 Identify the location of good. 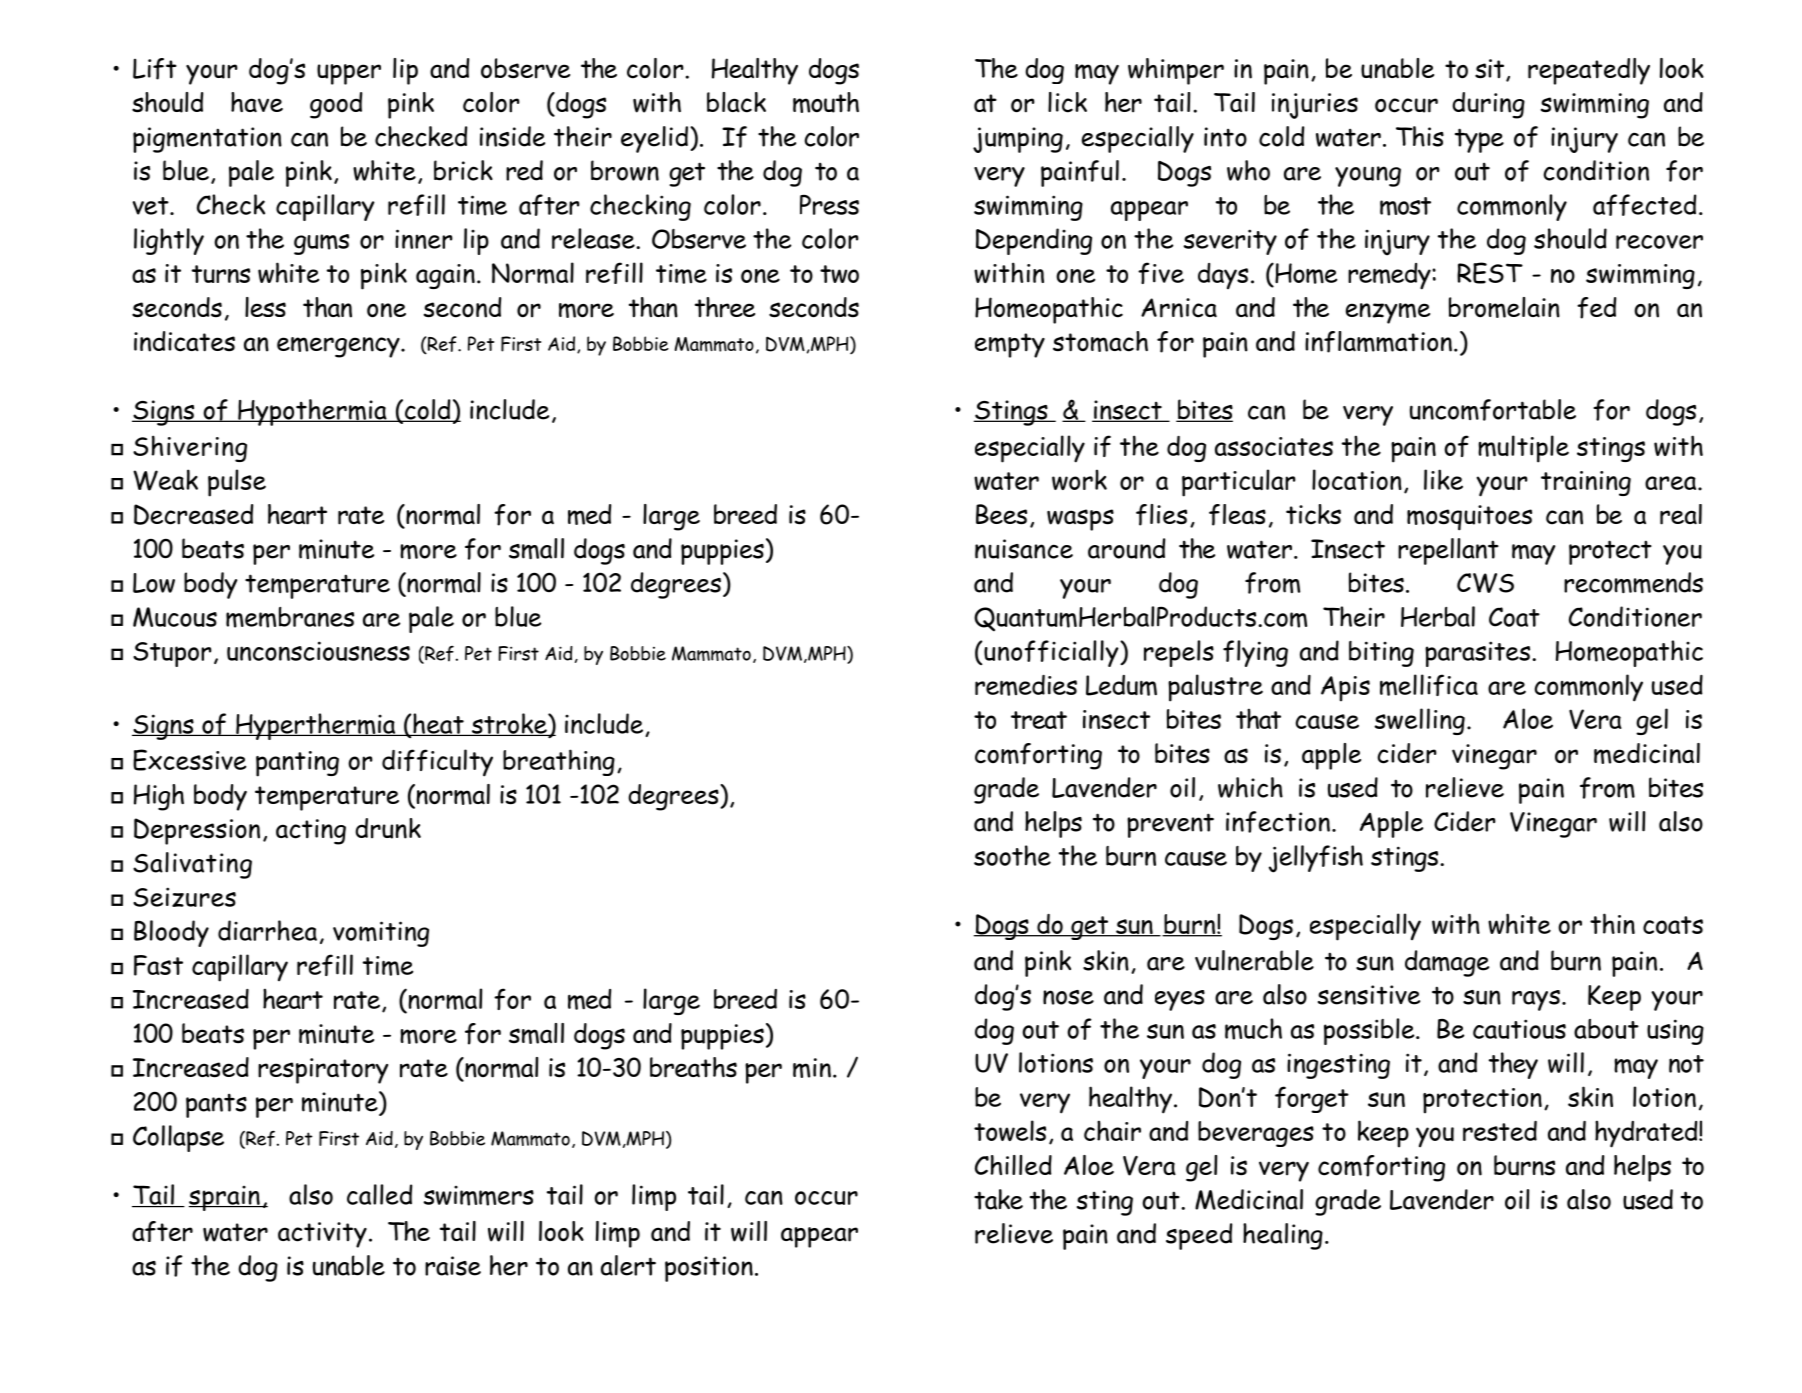
(336, 105).
